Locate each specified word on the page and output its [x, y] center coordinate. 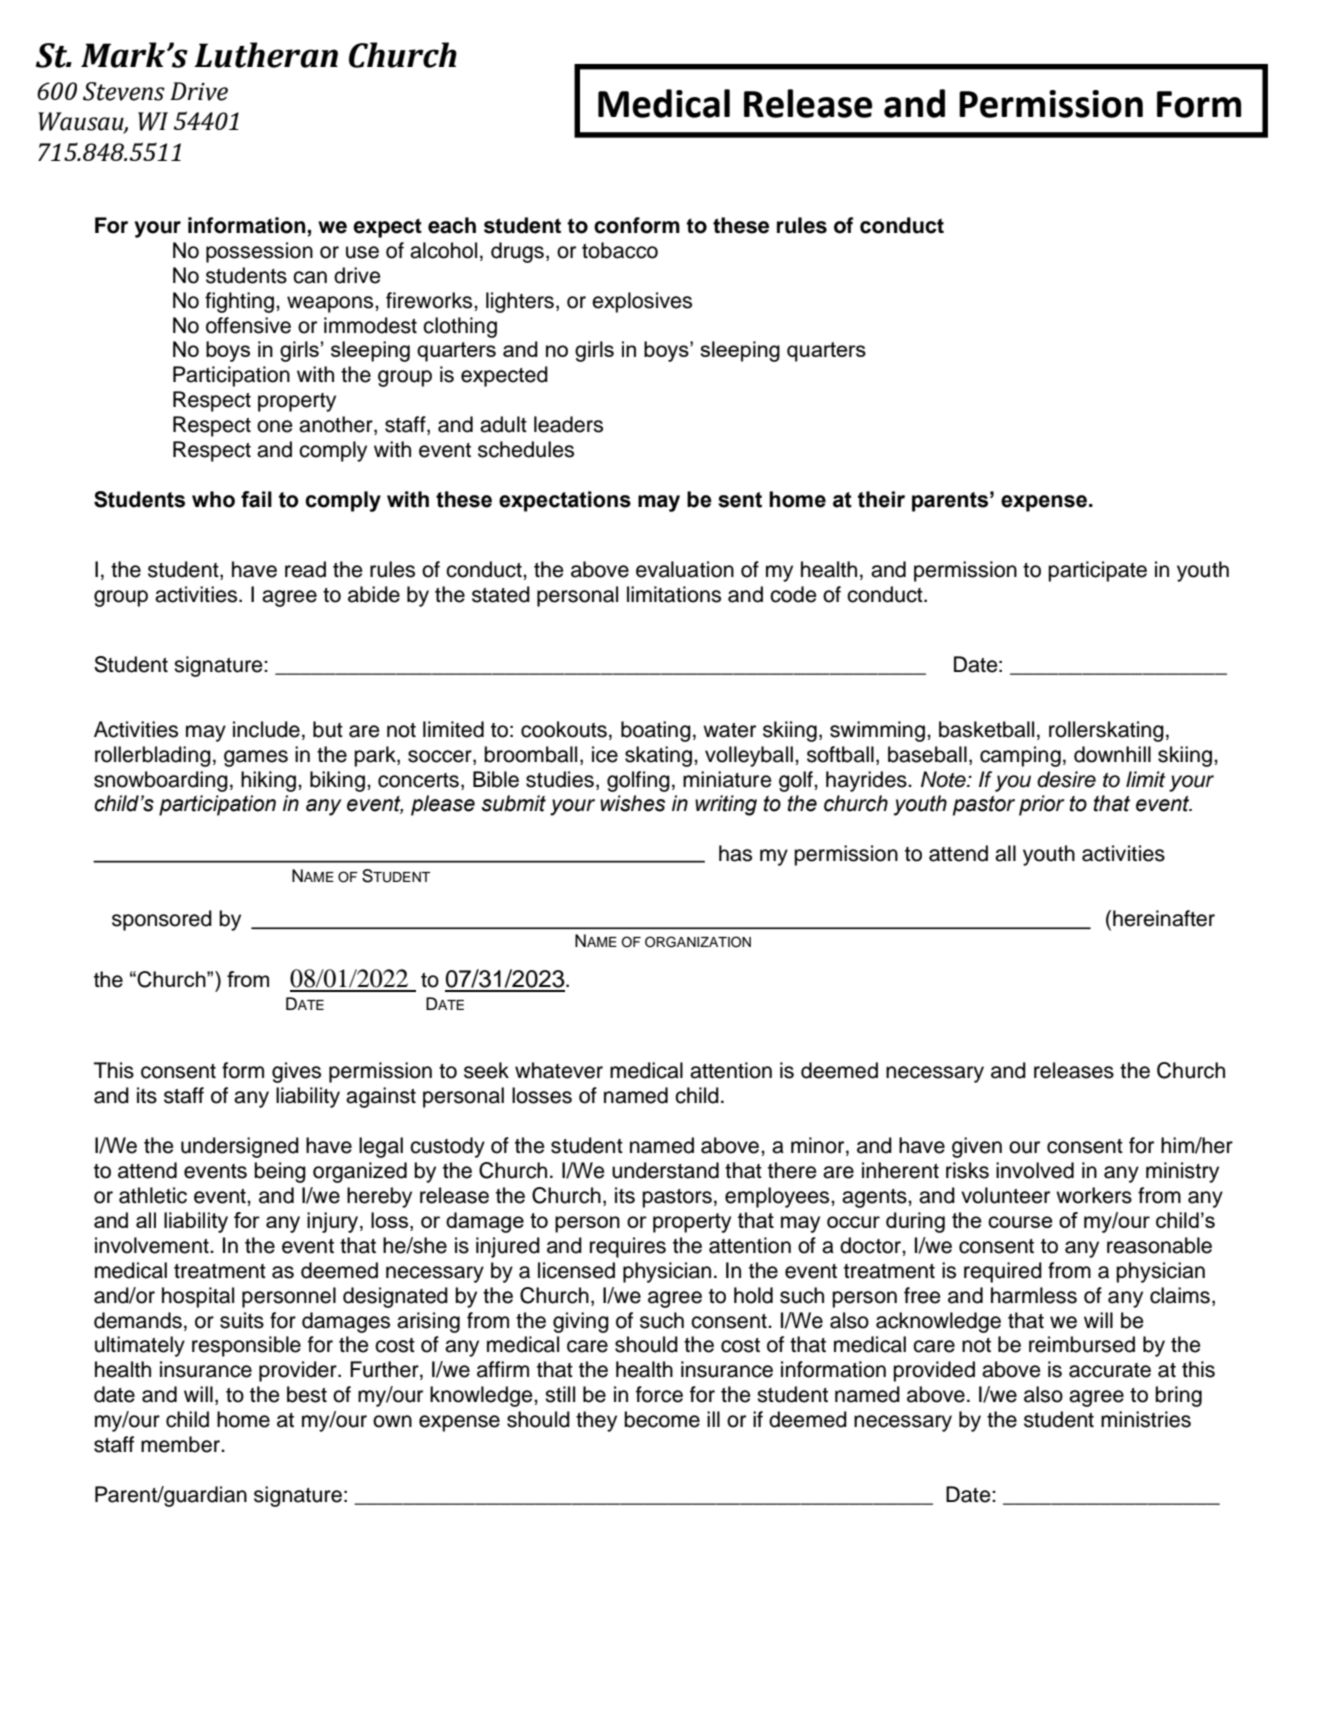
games [256, 758]
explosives [642, 302]
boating [656, 731]
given [977, 1147]
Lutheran [266, 55]
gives [296, 1072]
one [275, 426]
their [881, 499]
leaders [568, 424]
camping [1020, 756]
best [307, 1394]
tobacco [620, 250]
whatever [559, 1070]
